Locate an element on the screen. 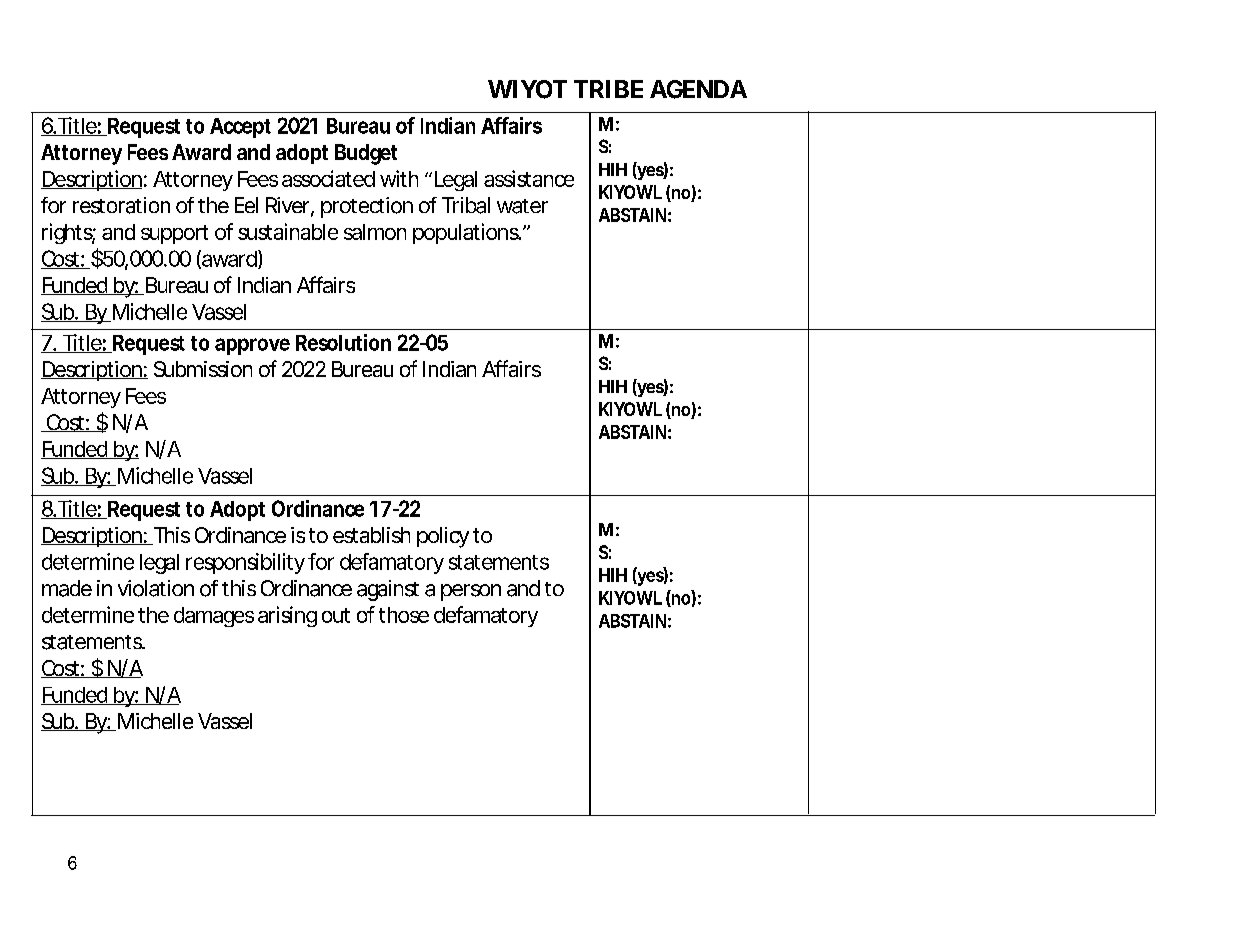 Image resolution: width=1233 pixels, height=952 pixels. policy is located at coordinates (443, 537).
